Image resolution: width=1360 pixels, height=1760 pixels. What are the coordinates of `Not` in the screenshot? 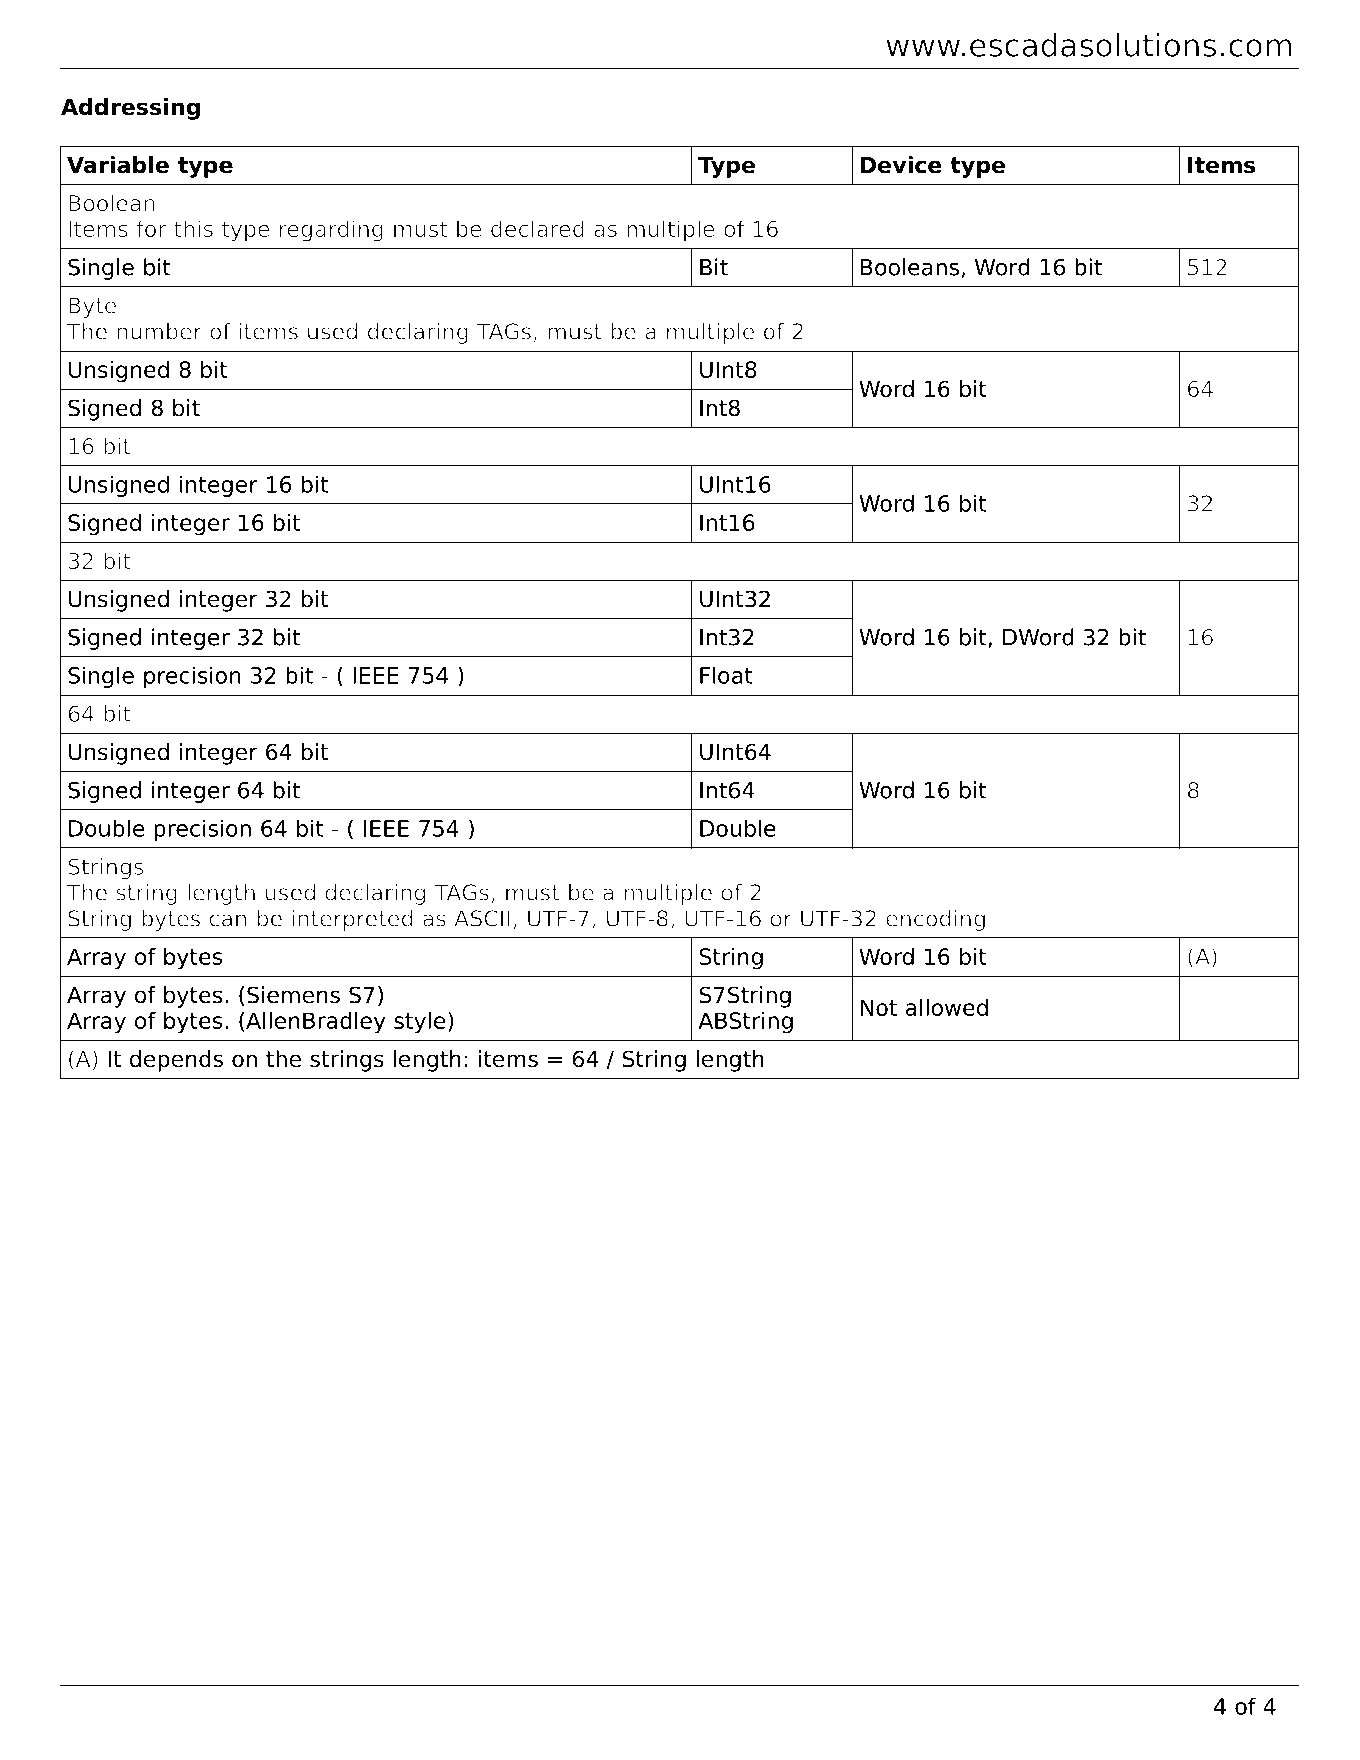 It's located at (879, 1007).
